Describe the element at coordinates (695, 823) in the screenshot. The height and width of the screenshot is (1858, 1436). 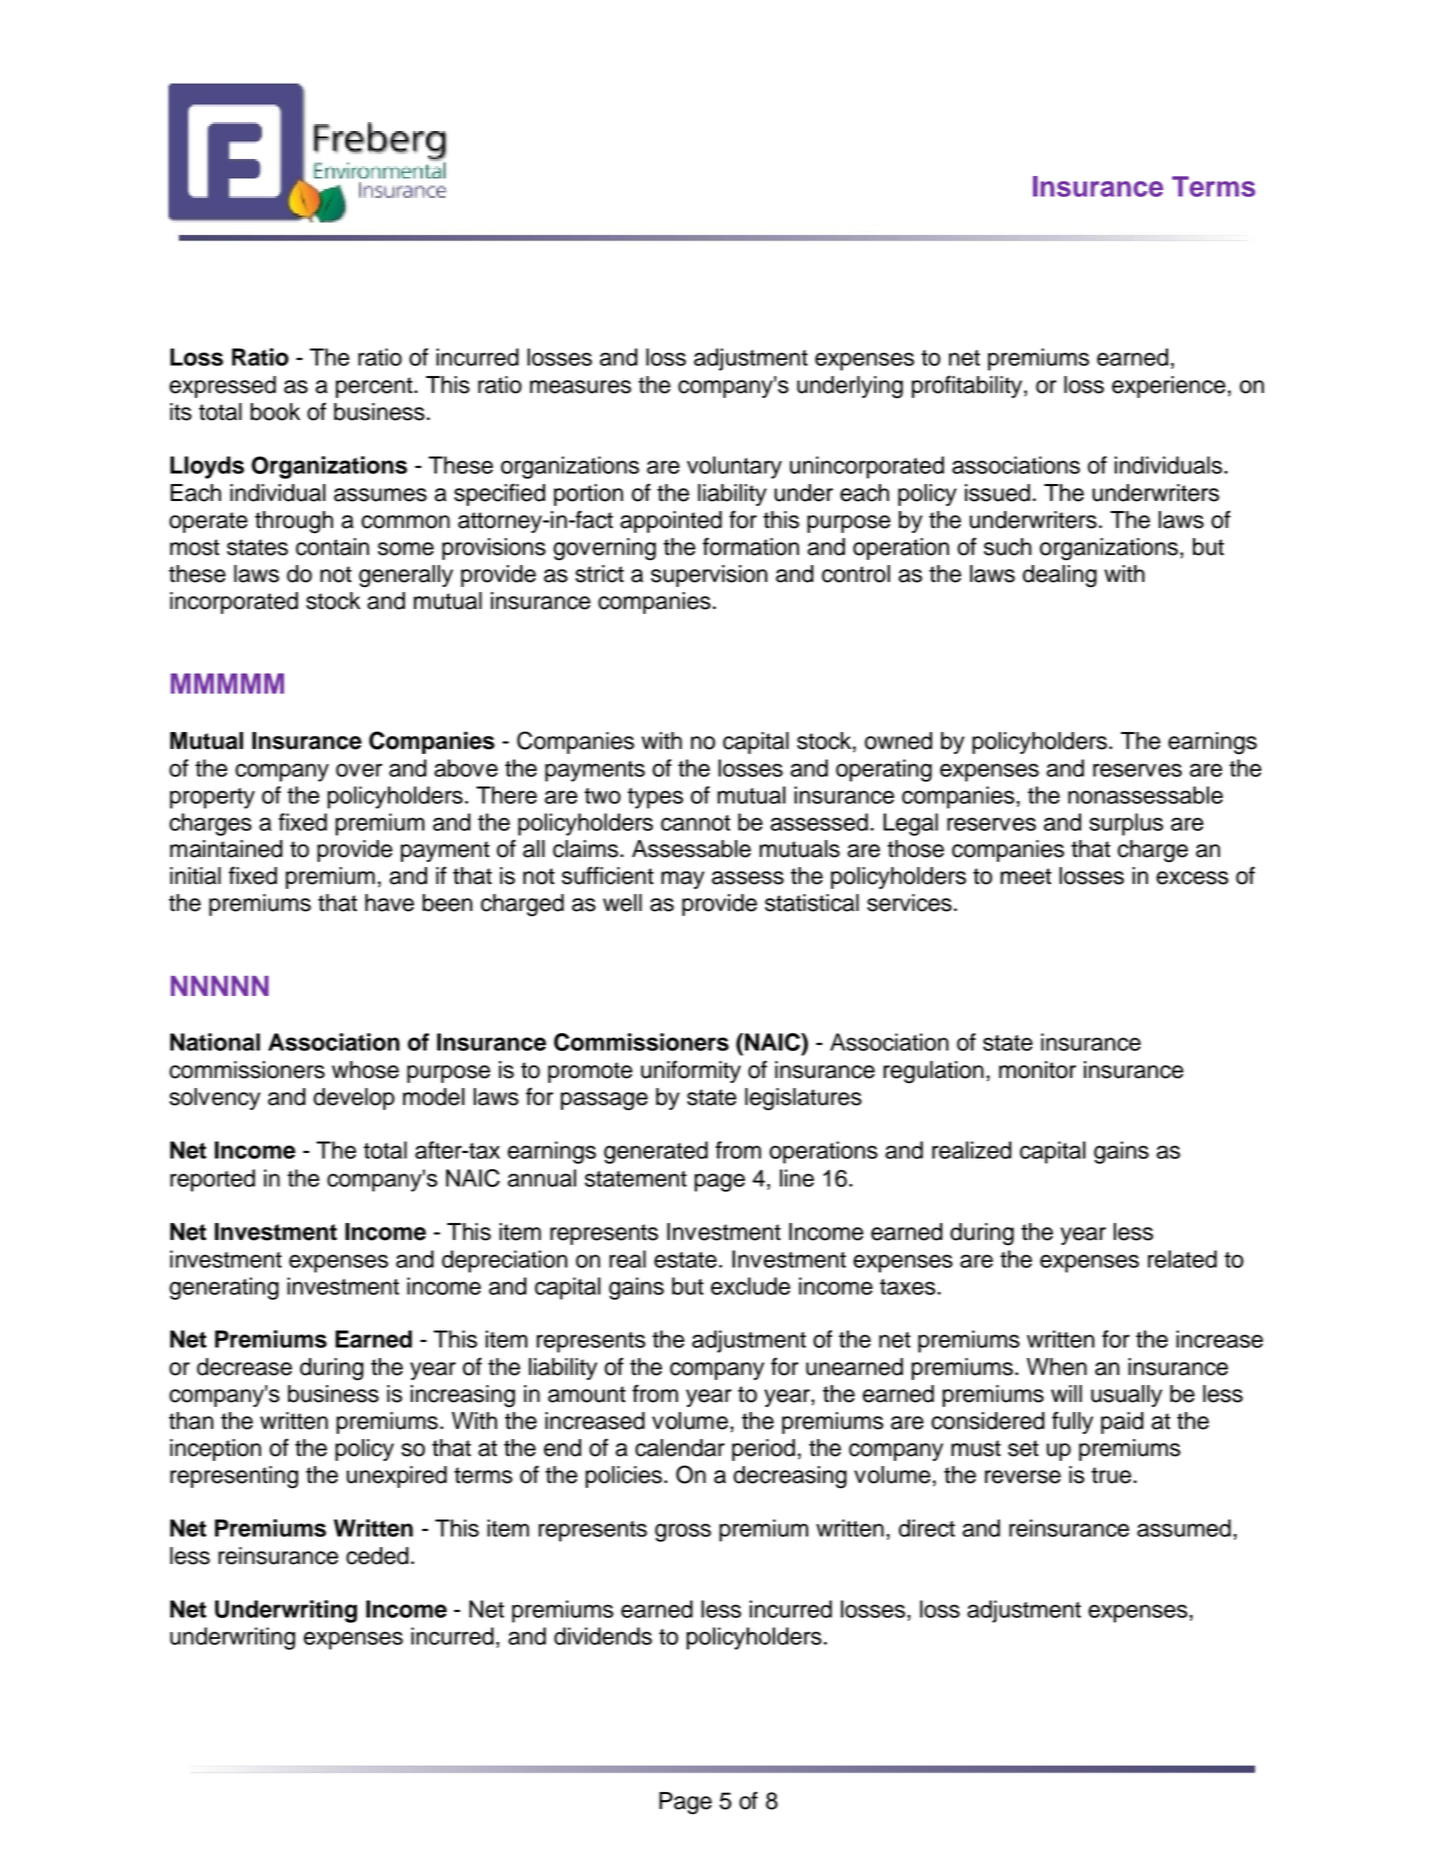
I see `cannot` at that location.
